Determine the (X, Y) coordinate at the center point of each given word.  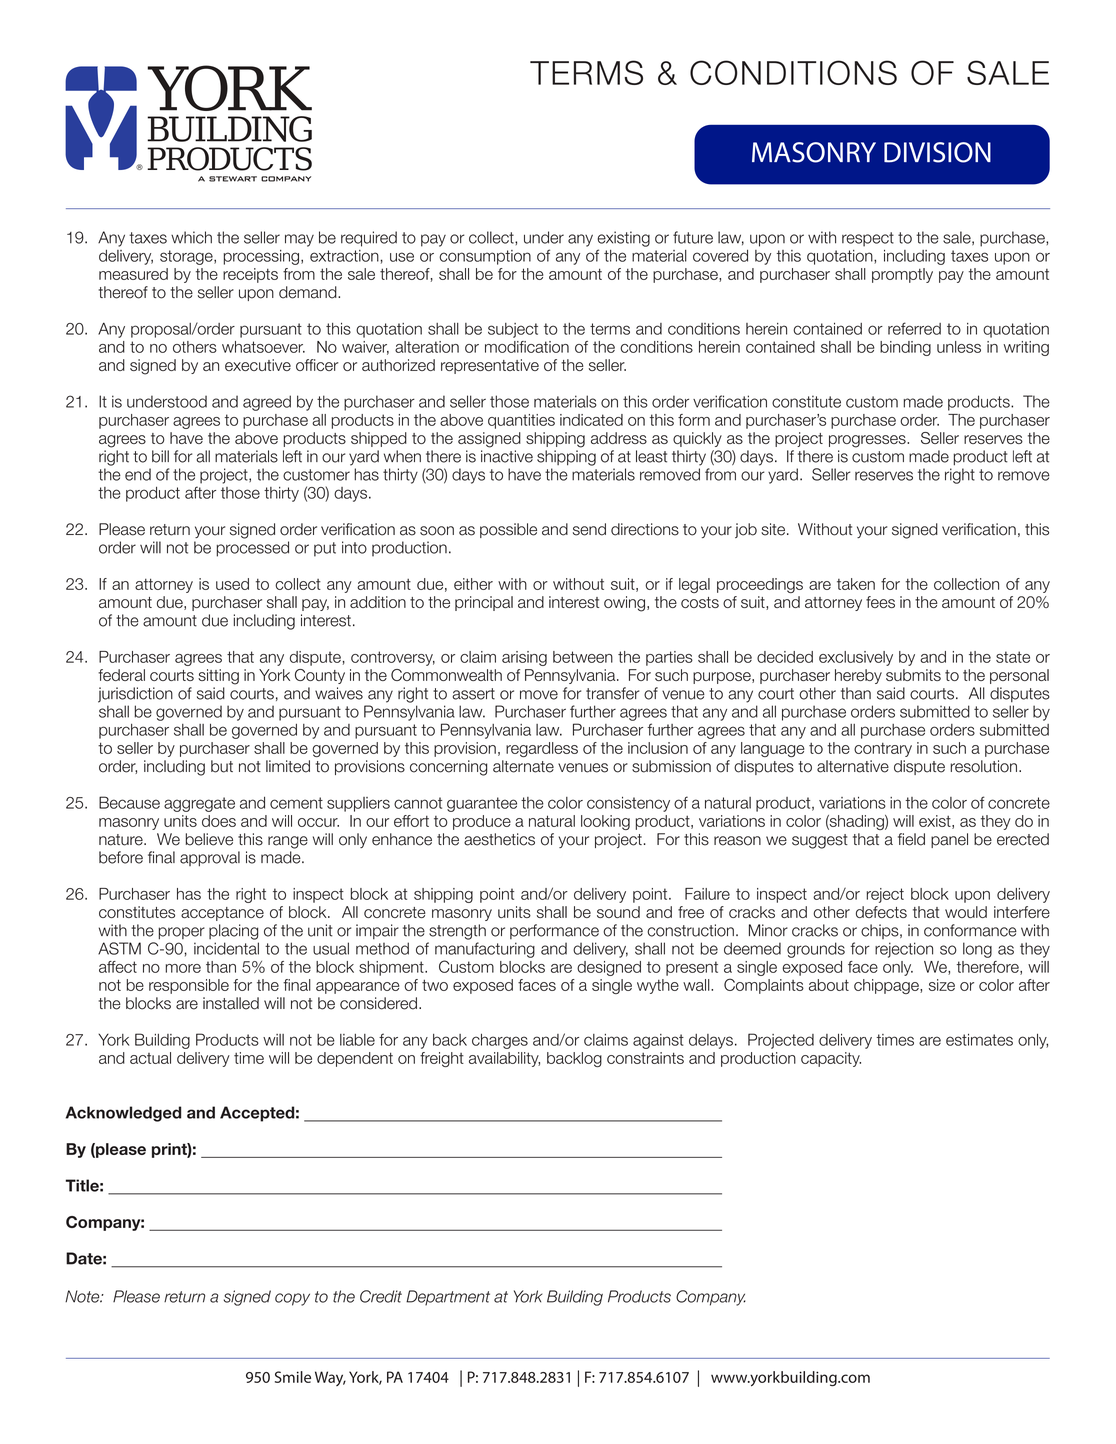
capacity (831, 1059)
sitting (218, 677)
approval (210, 859)
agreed (267, 403)
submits (913, 675)
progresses (868, 441)
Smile (293, 1377)
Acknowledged (123, 1114)
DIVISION (937, 152)
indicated (591, 420)
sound (618, 912)
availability (504, 1059)
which (191, 237)
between (583, 657)
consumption (485, 257)
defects (881, 912)
